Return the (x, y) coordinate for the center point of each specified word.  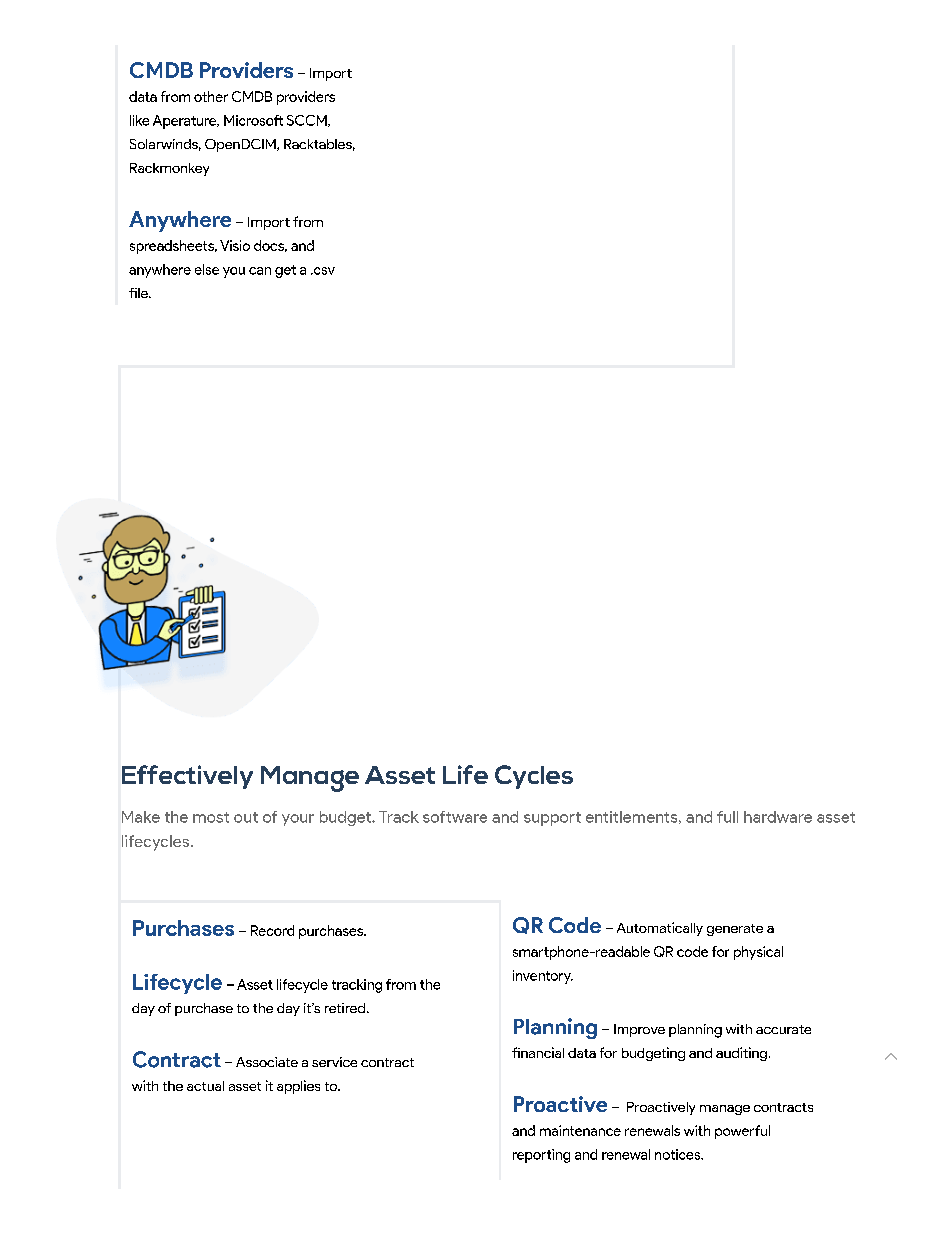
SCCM (308, 121)
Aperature (186, 122)
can (260, 271)
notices (679, 1154)
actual (205, 1086)
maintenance (580, 1130)
